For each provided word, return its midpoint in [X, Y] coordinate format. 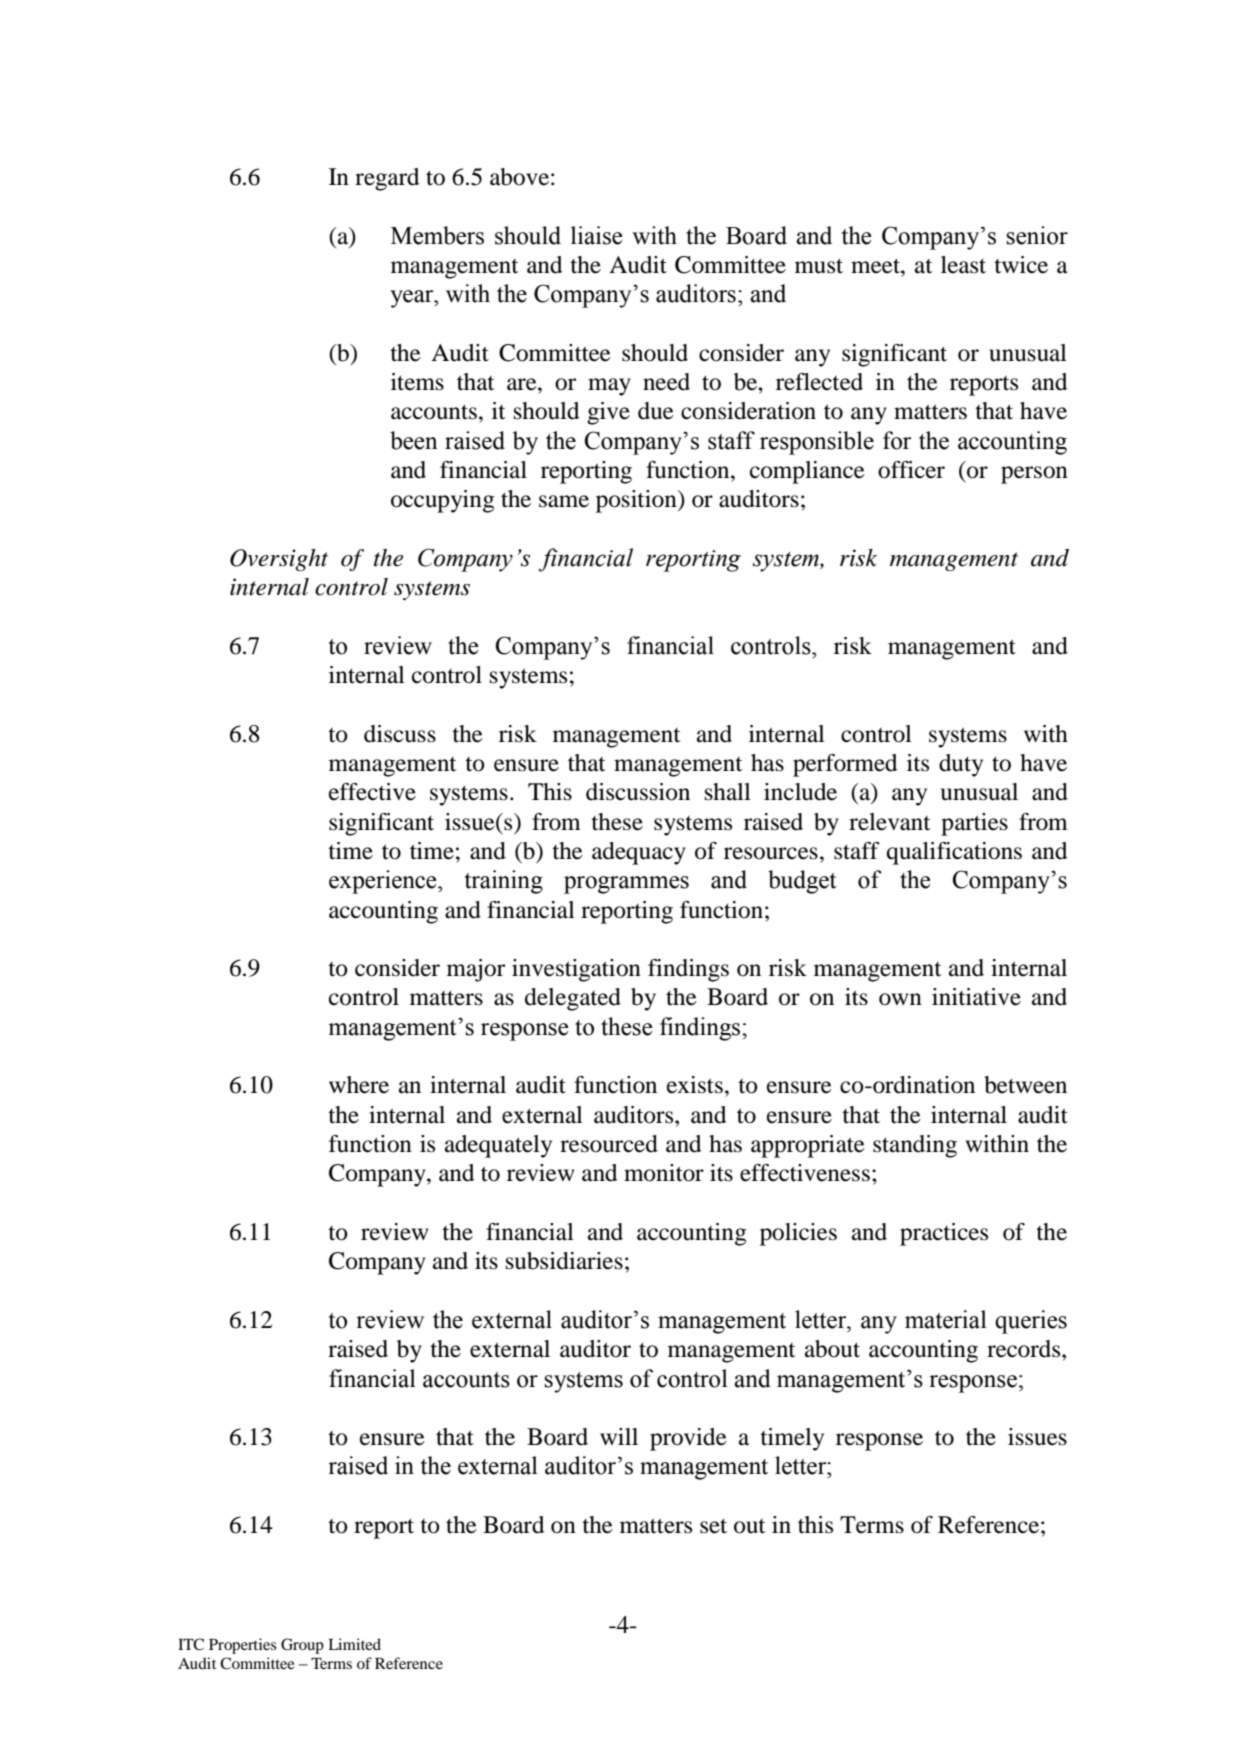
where [359, 1085]
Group [302, 1646]
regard [387, 179]
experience [384, 882]
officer [911, 470]
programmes [626, 885]
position [637, 501]
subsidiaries [564, 1261]
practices [944, 1234]
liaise [596, 235]
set [713, 1526]
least [963, 265]
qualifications [954, 853]
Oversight [279, 560]
